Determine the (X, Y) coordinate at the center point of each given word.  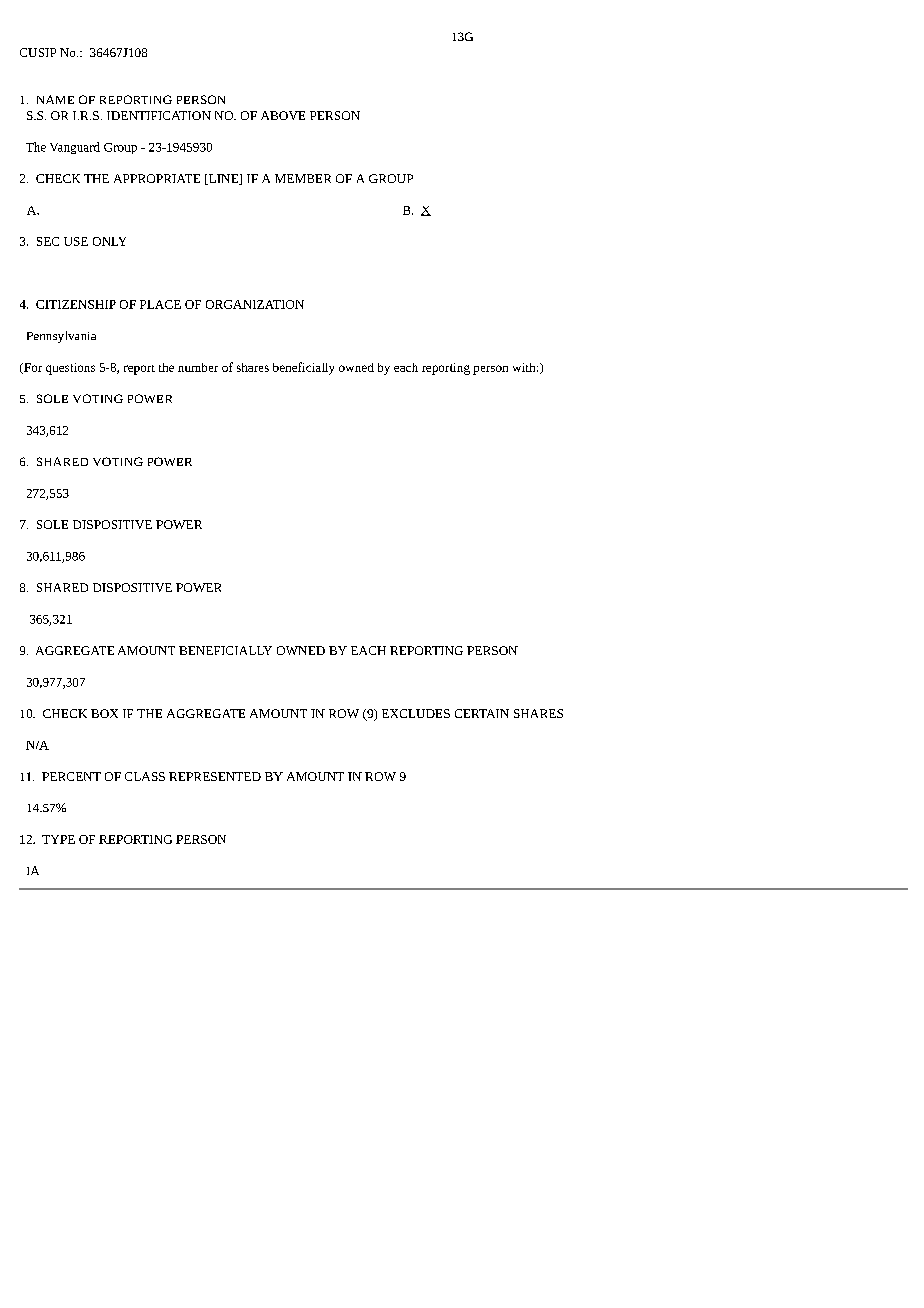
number (198, 367)
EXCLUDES (416, 713)
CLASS (145, 776)
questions (70, 369)
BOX (104, 713)
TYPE (58, 839)
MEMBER (303, 178)
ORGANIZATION (255, 304)
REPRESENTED (215, 776)
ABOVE (283, 115)
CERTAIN (482, 713)
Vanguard (75, 148)
